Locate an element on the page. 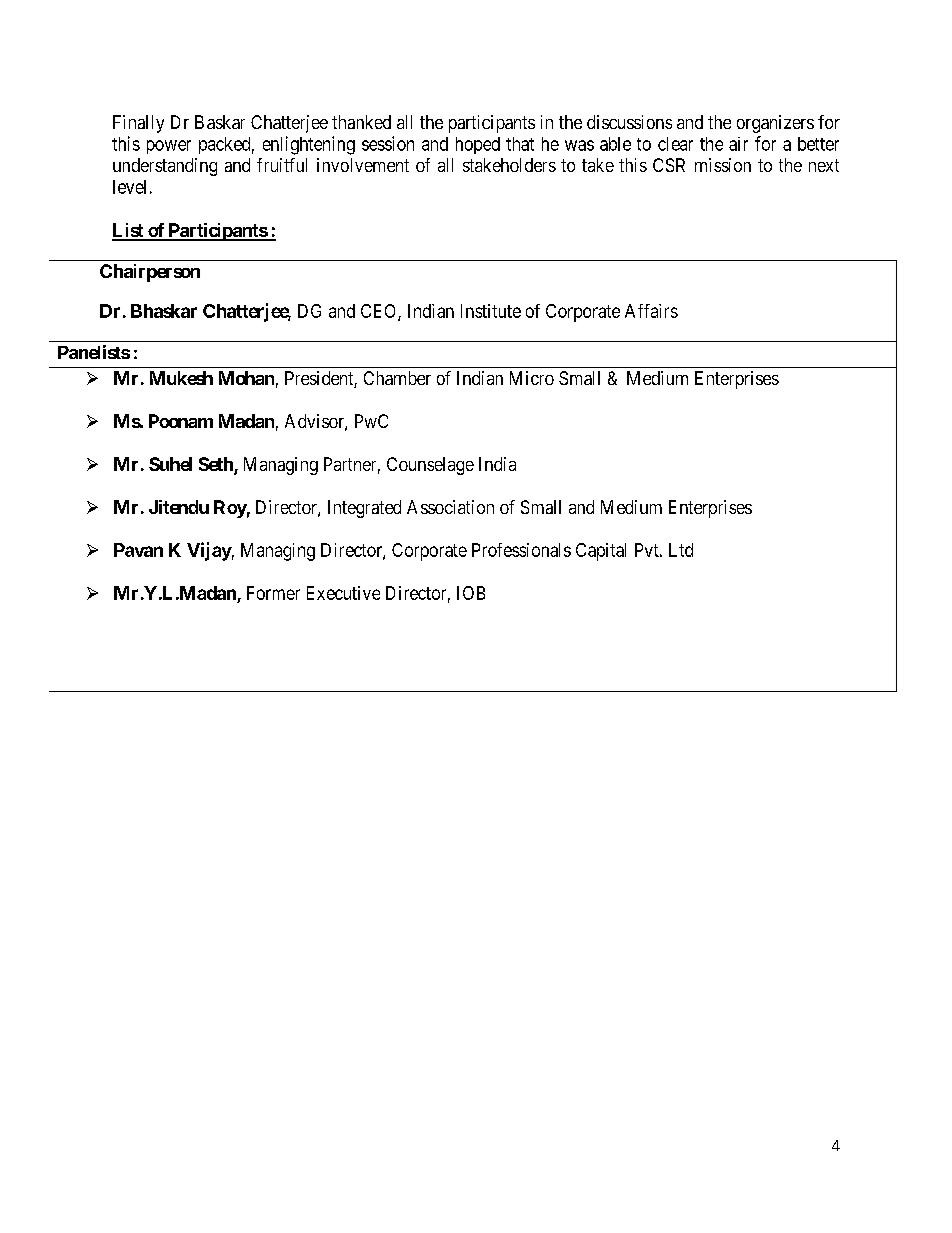 The width and height of the page is (952, 1233). organizers is located at coordinates (775, 124).
